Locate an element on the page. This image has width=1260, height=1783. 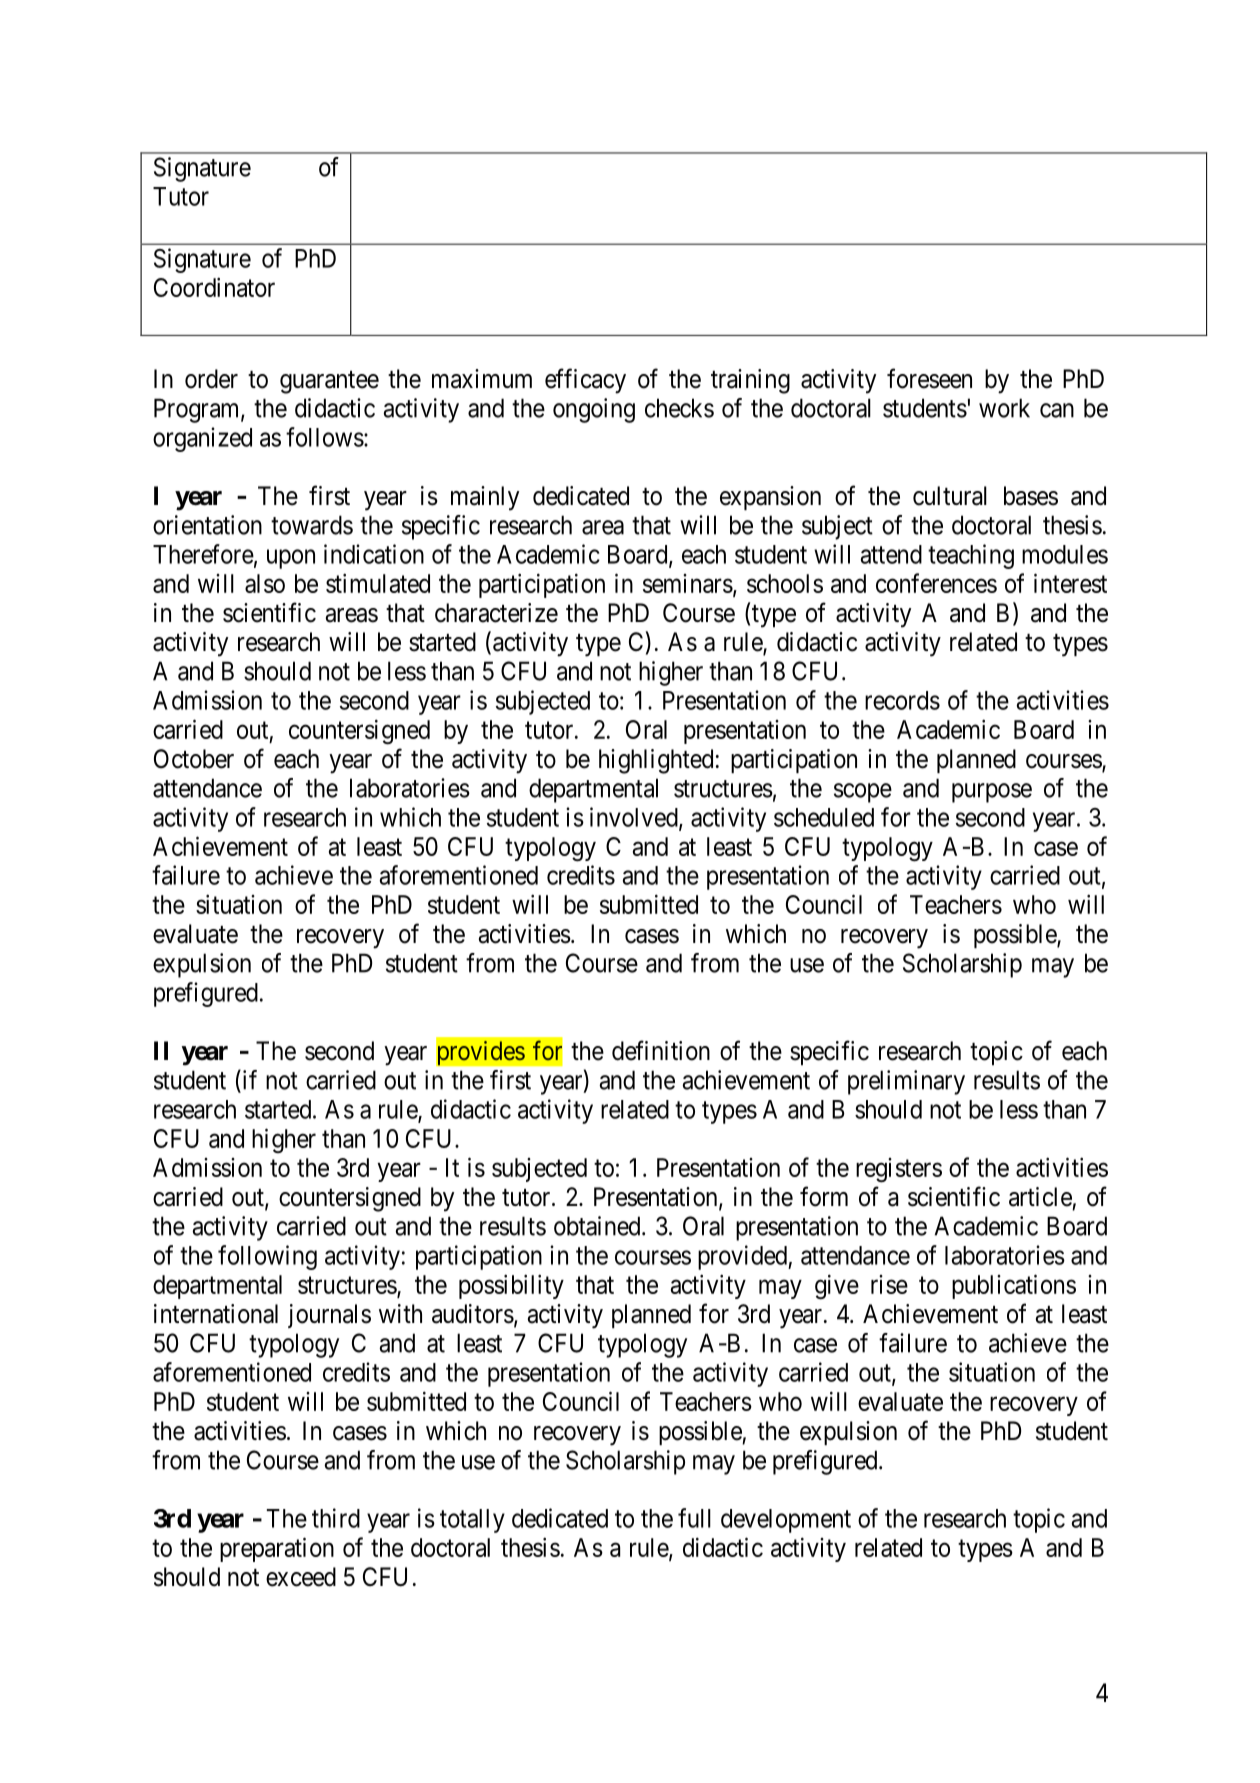
records is located at coordinates (902, 700).
